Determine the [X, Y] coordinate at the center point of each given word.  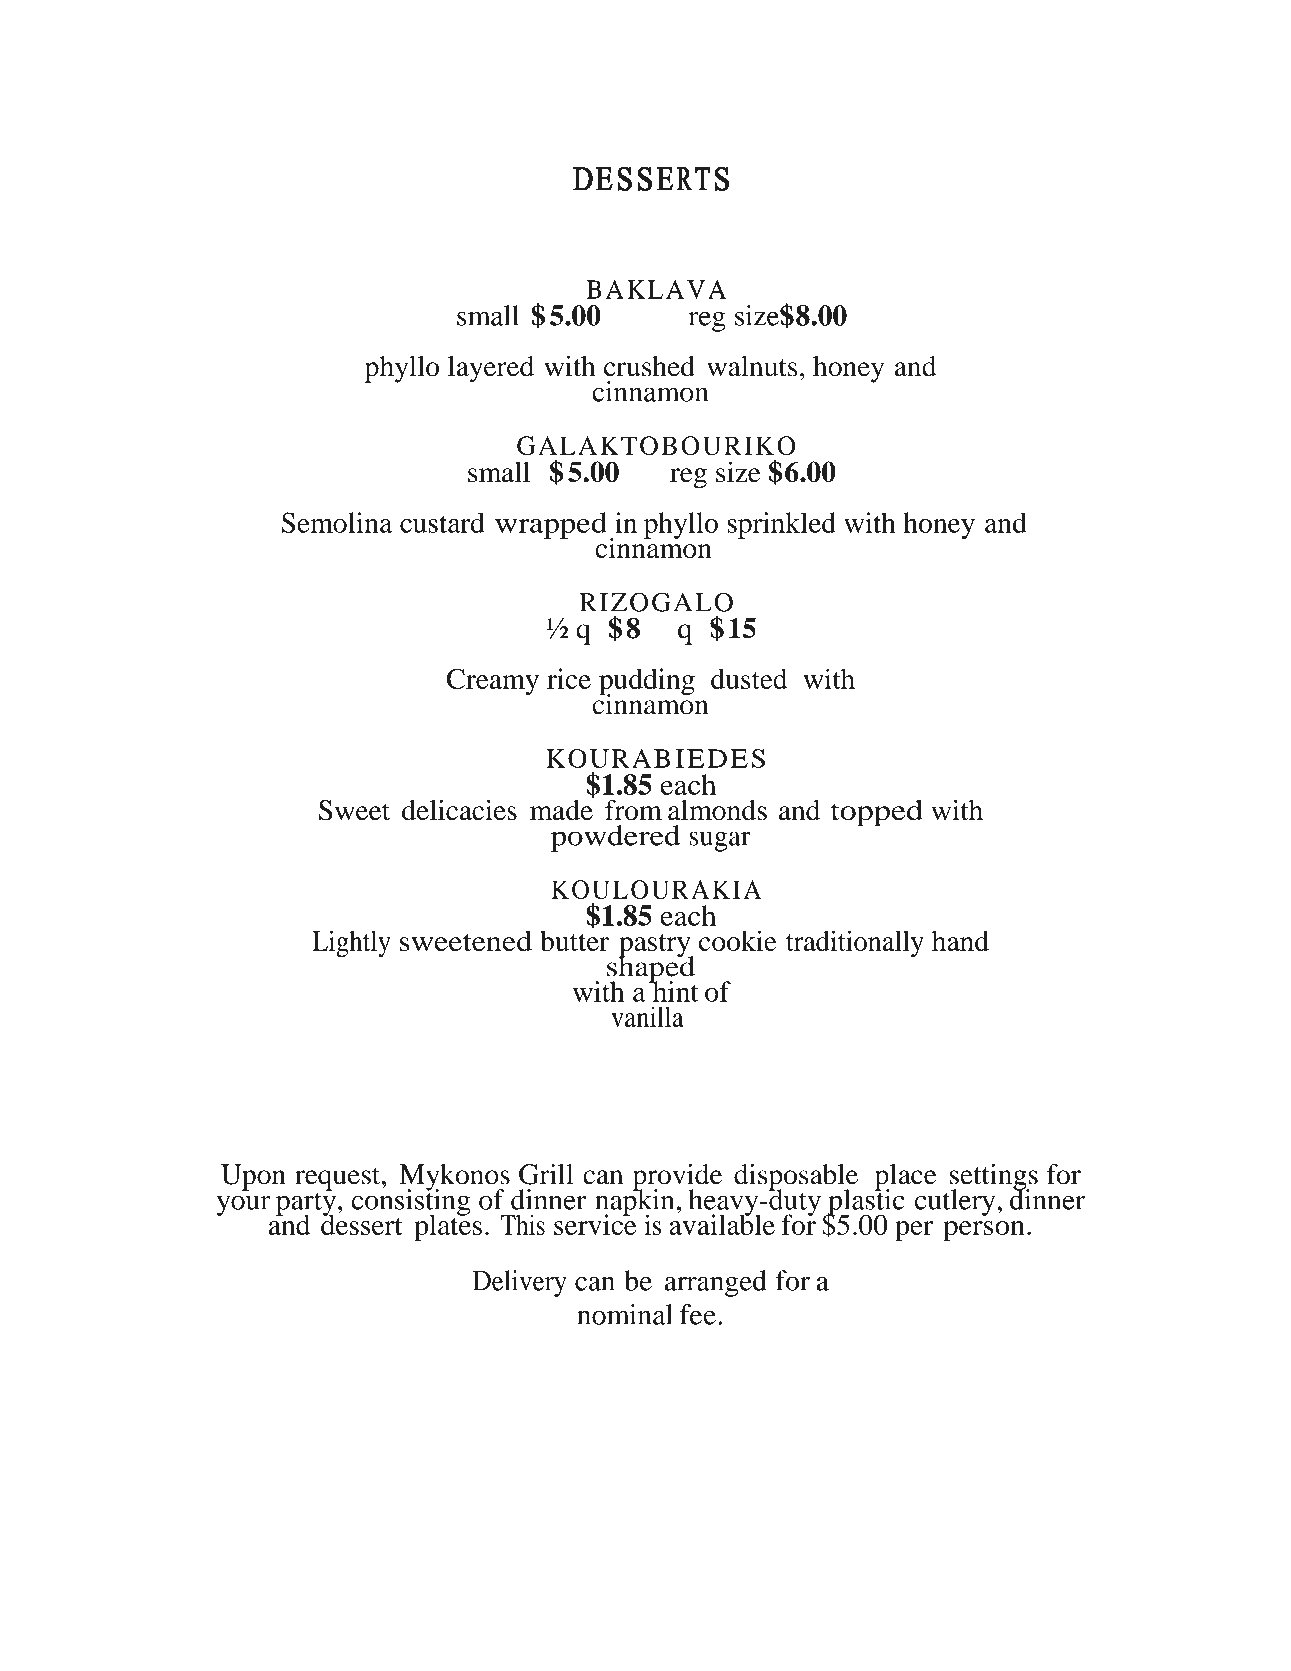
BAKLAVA [656, 289]
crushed [649, 366]
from [633, 810]
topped [877, 813]
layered [491, 369]
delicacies [459, 810]
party [307, 1204]
